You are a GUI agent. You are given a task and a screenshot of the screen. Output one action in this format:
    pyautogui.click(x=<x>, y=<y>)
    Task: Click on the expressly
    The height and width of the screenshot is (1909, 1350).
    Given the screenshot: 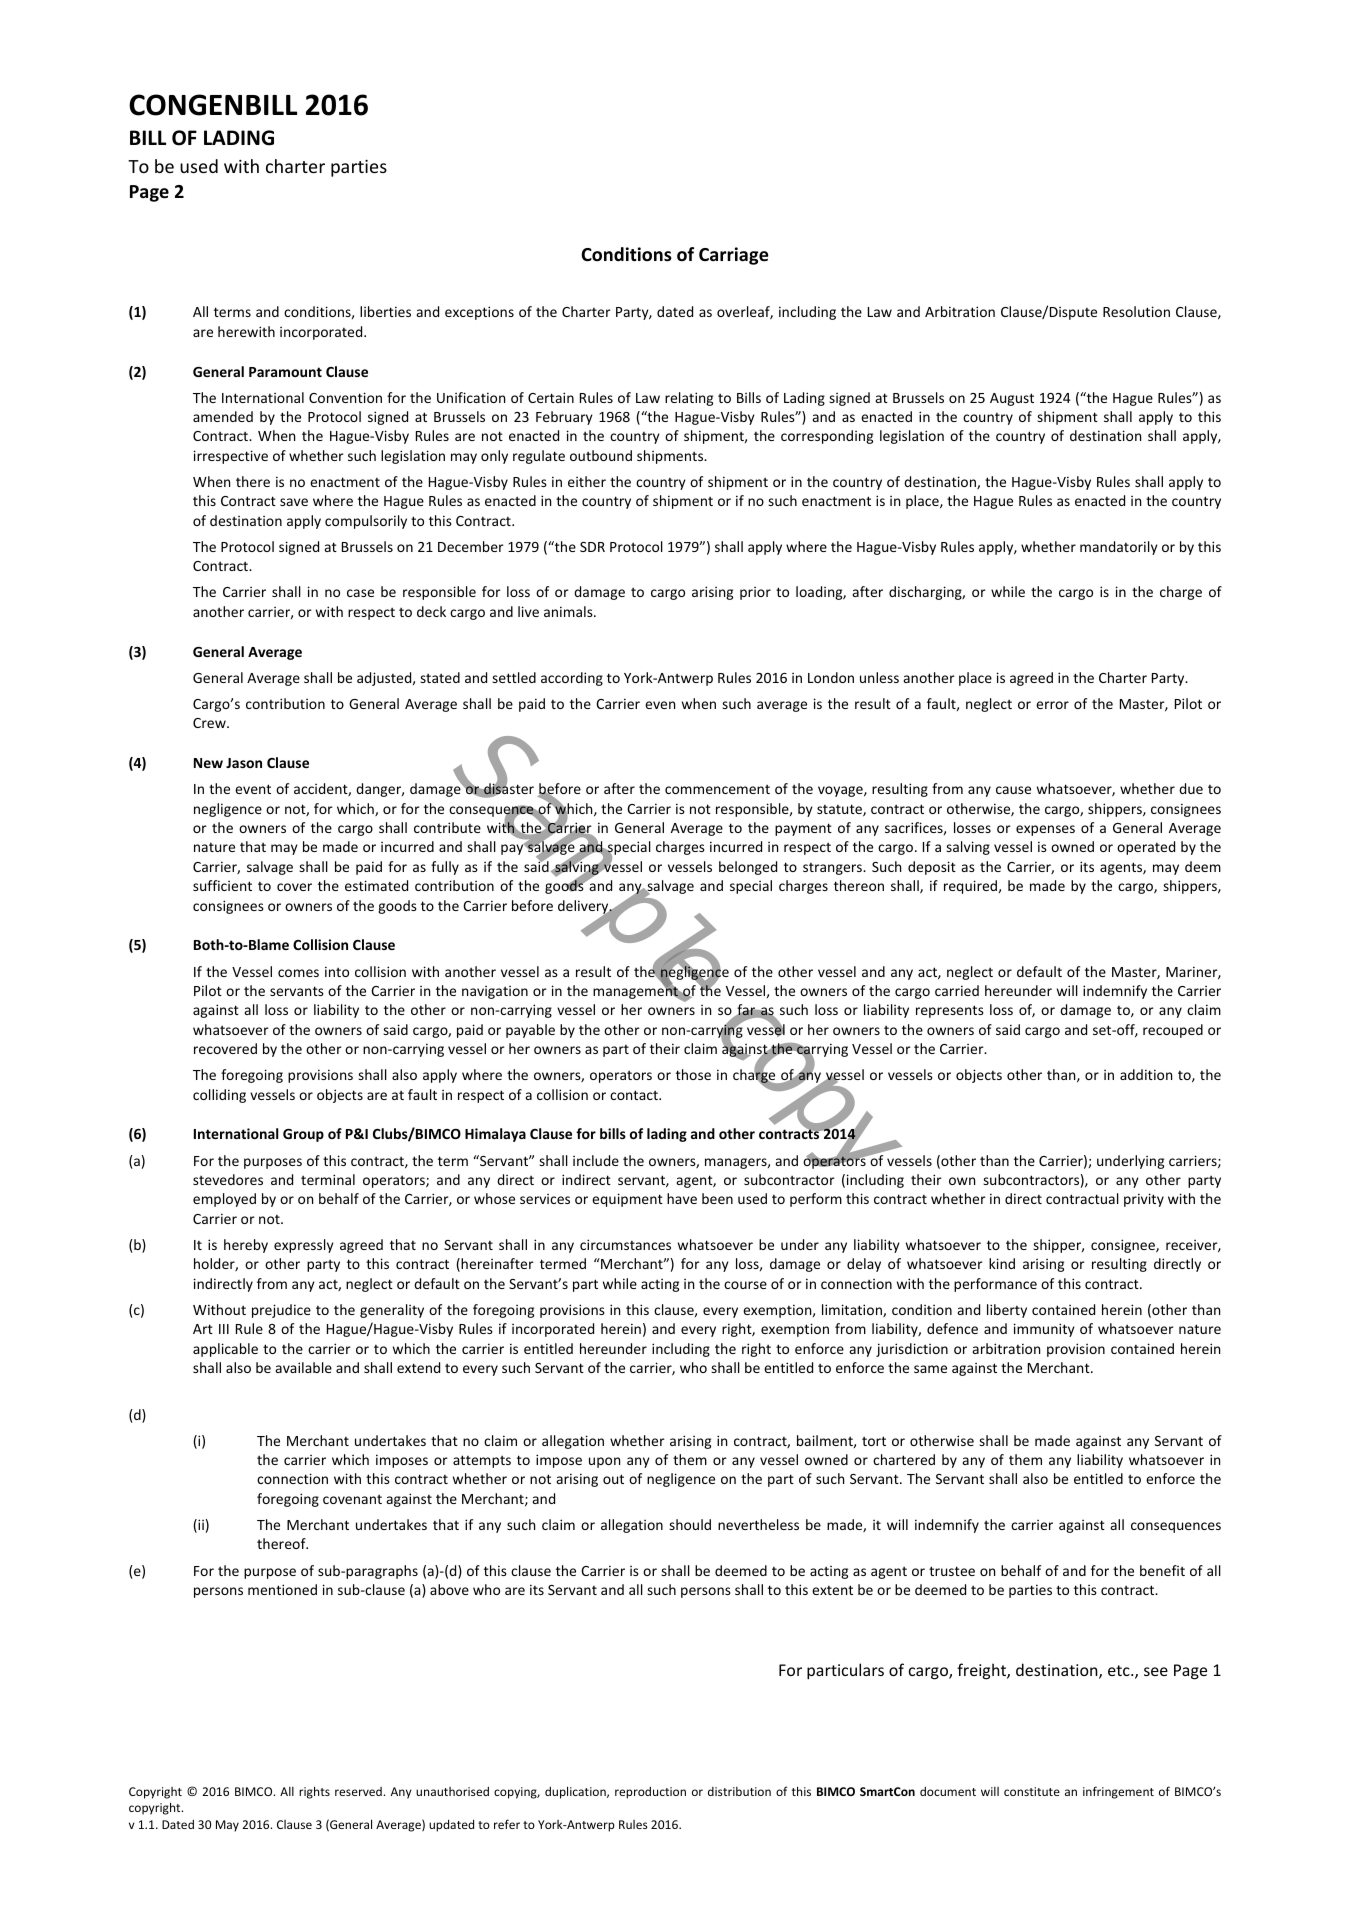 What is the action you would take?
    pyautogui.click(x=304, y=1246)
